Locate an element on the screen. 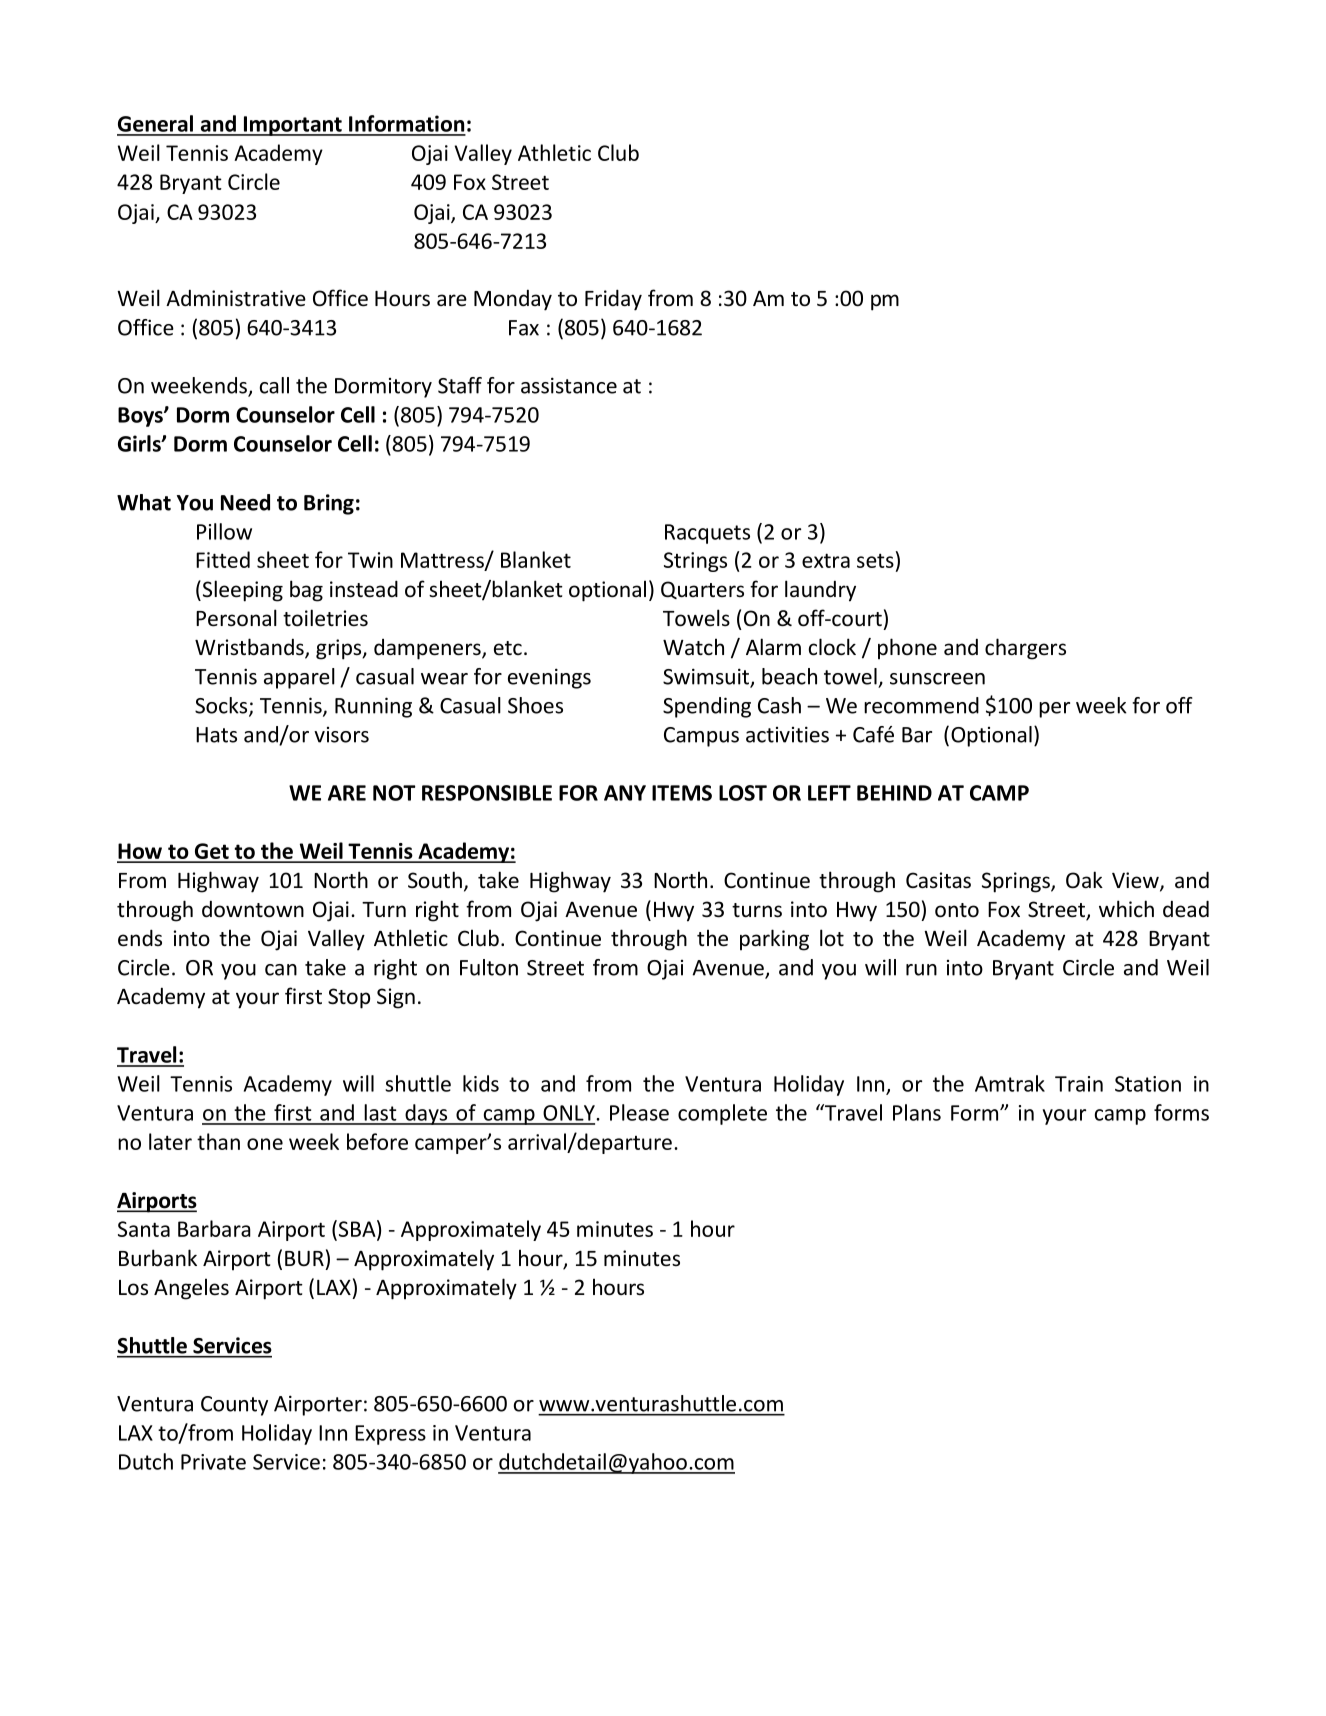 The height and width of the screenshot is (1716, 1326). Friday is located at coordinates (613, 300).
